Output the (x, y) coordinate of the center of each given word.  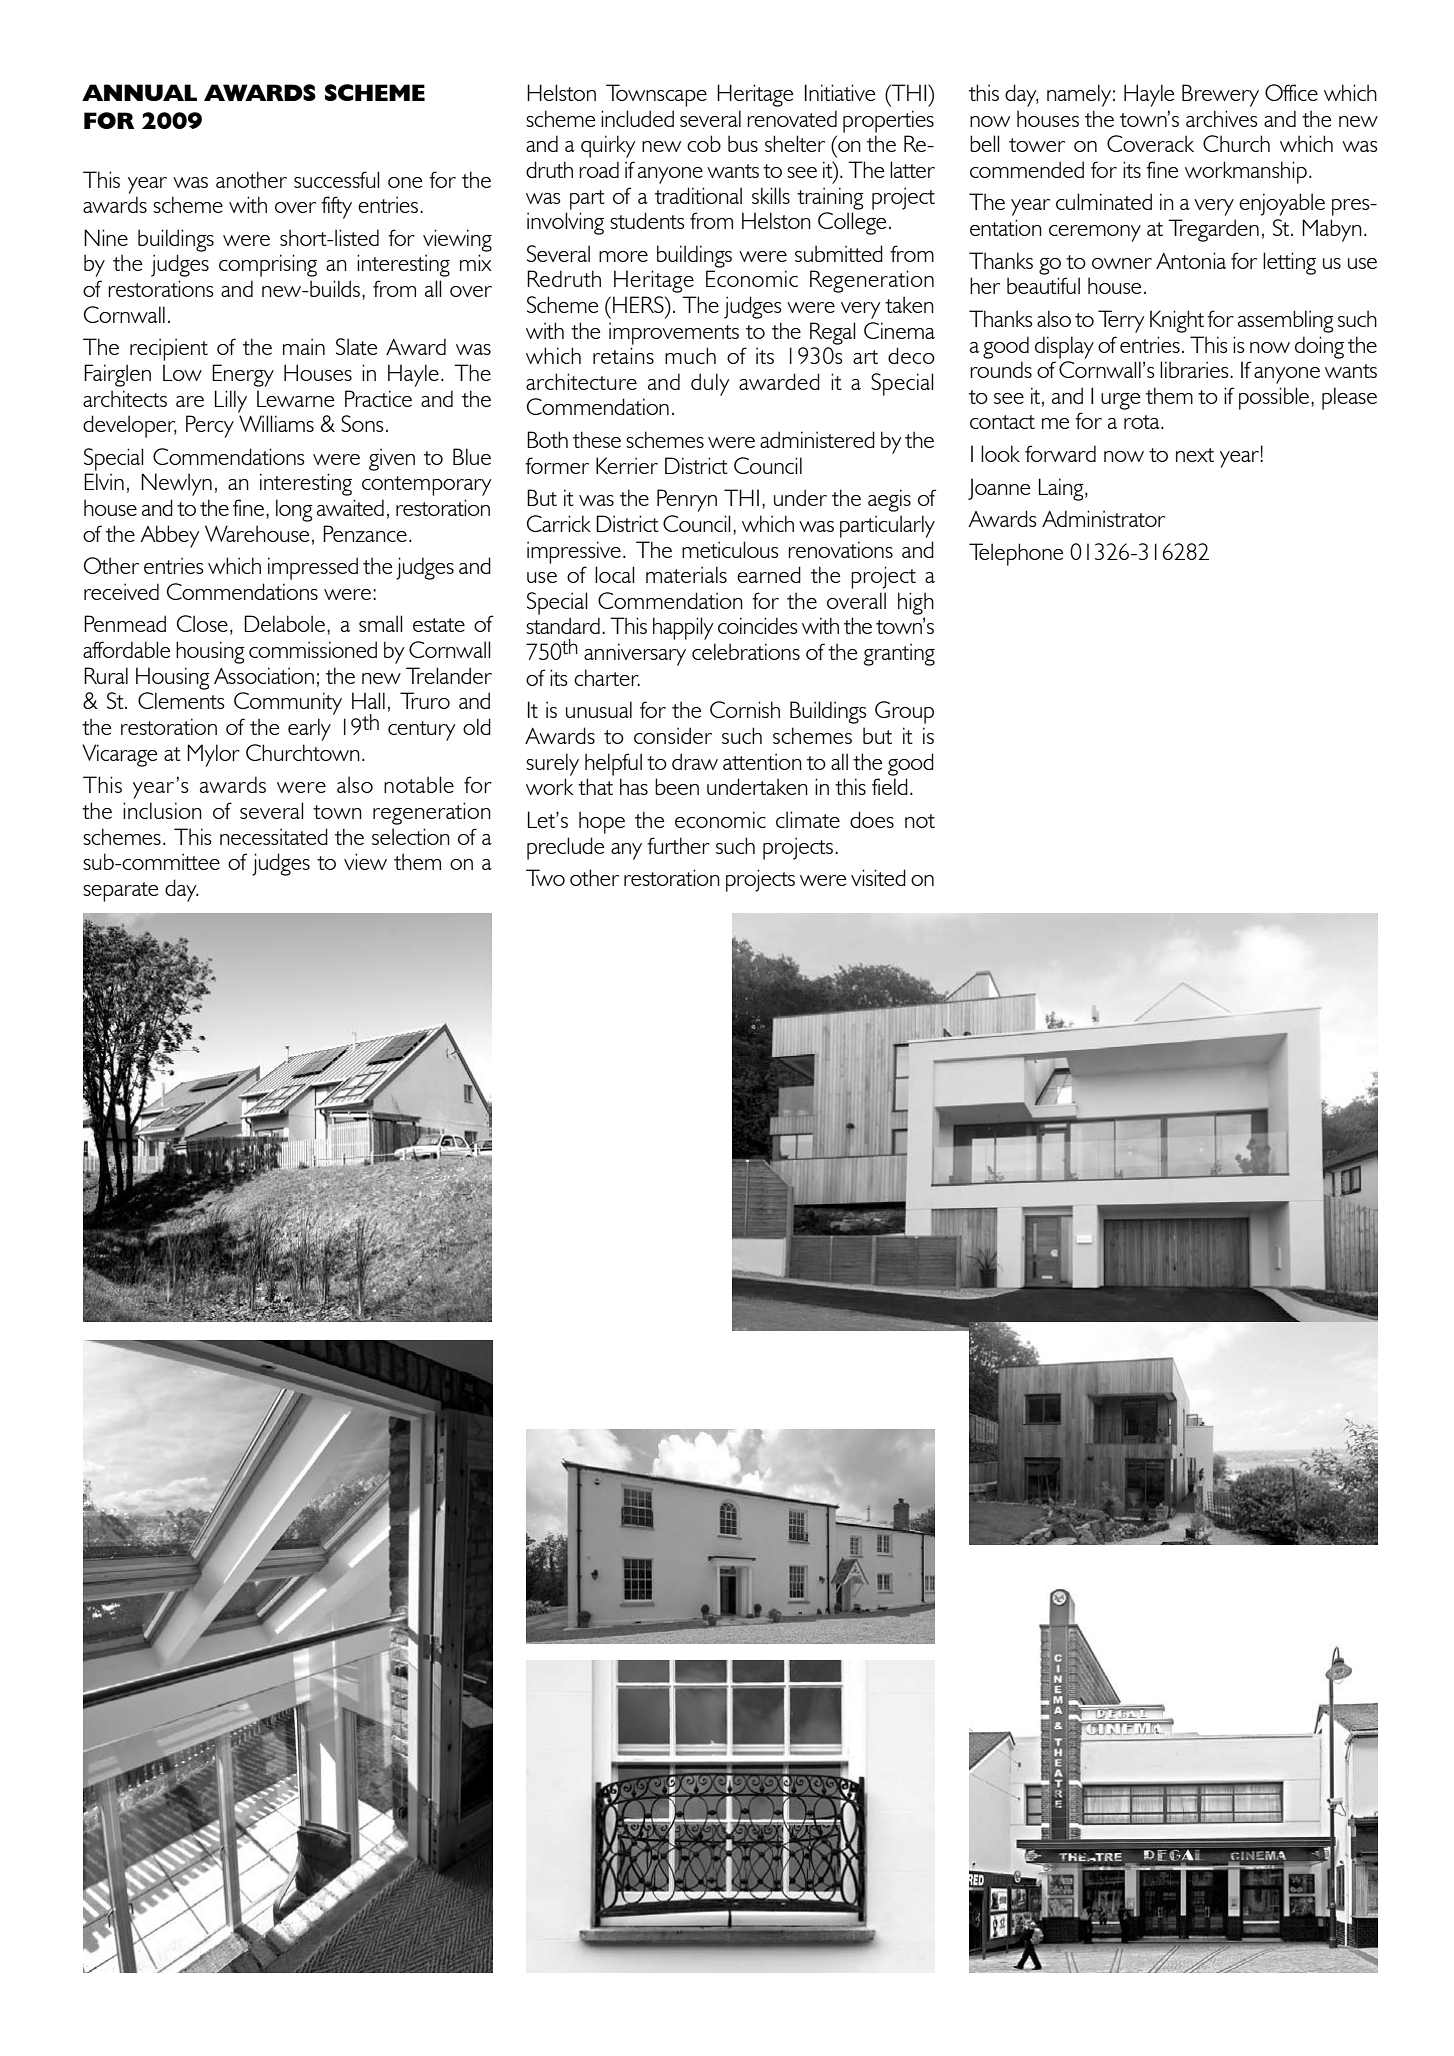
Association (264, 675)
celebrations (746, 651)
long (294, 510)
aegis (889, 500)
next (1195, 455)
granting (899, 654)
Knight (1177, 321)
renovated (792, 118)
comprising (268, 265)
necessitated (274, 836)
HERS (639, 304)
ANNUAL (139, 92)
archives (1221, 118)
